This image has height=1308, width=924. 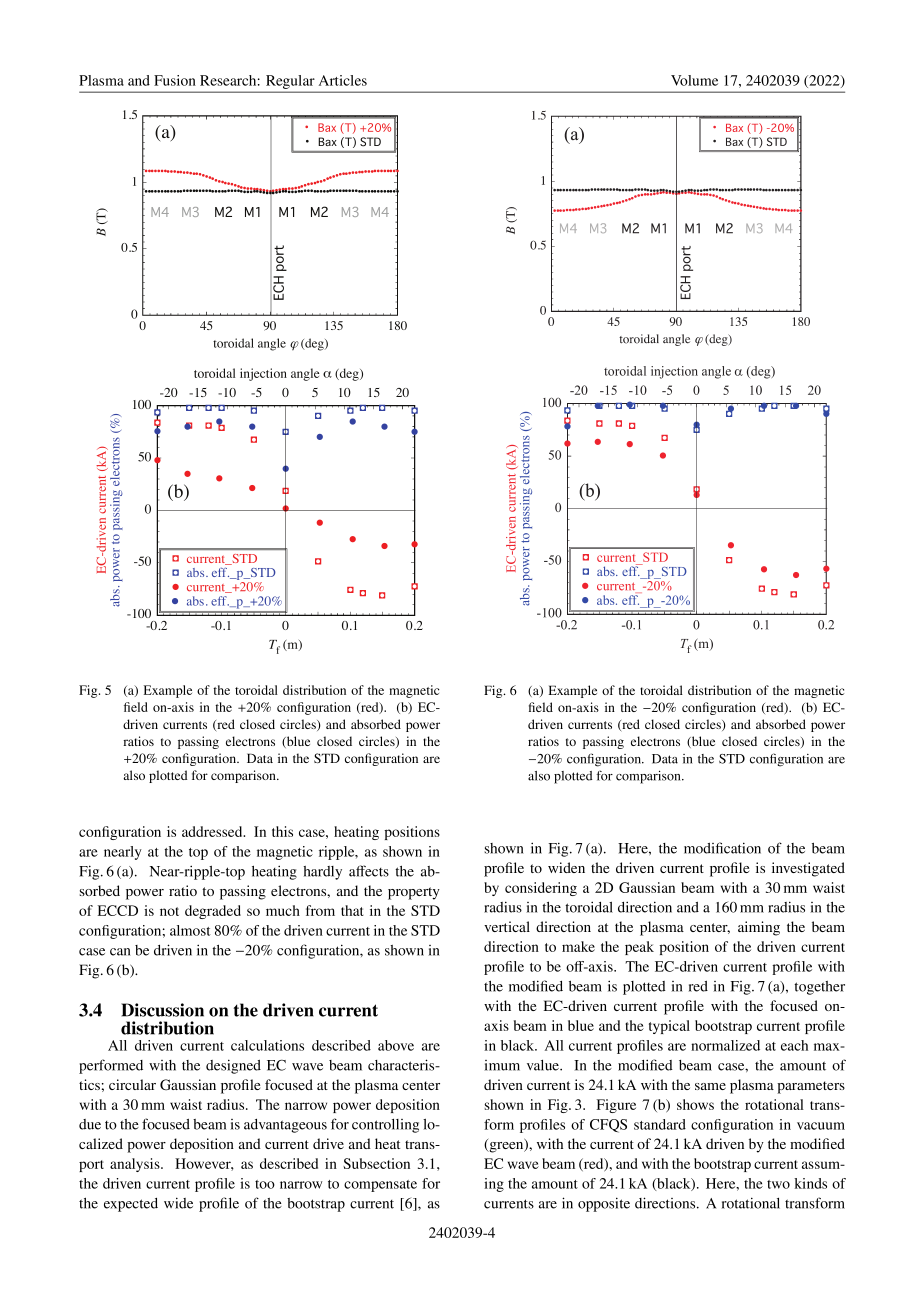 I want to click on not, so click(x=169, y=911).
